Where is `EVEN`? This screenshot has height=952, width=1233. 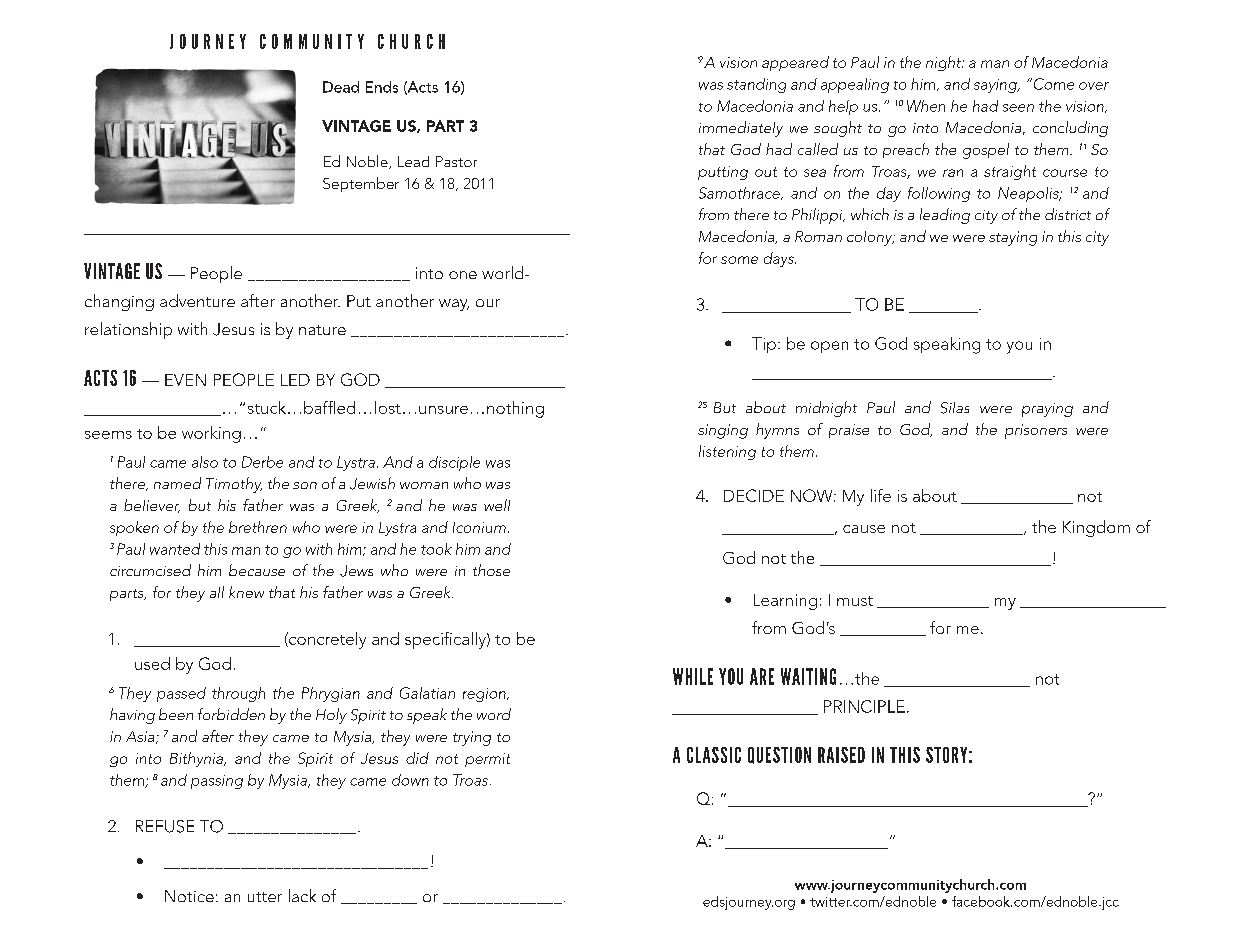 EVEN is located at coordinates (185, 380).
